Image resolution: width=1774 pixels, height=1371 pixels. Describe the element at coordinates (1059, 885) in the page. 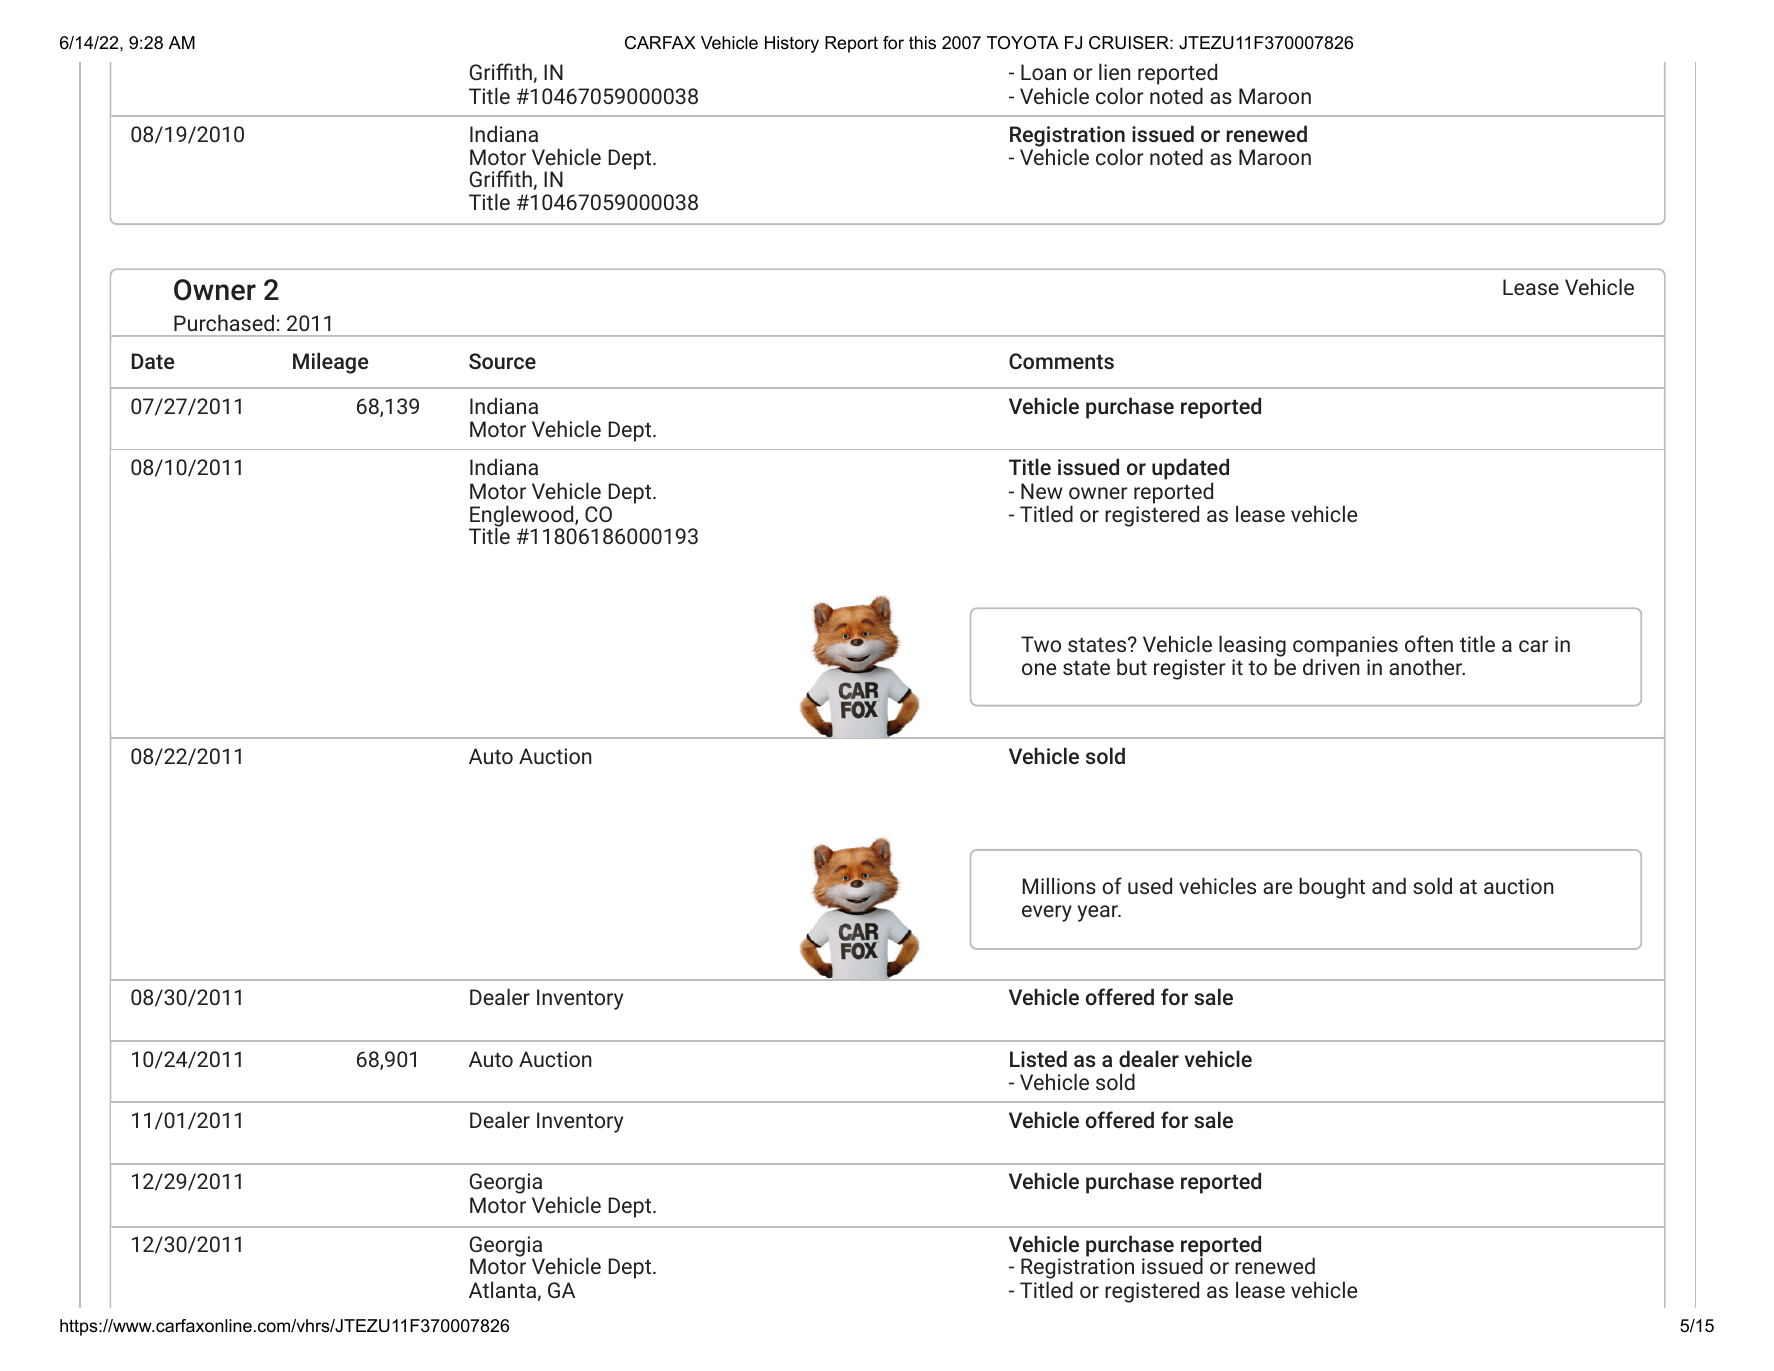

I see `Millions` at that location.
